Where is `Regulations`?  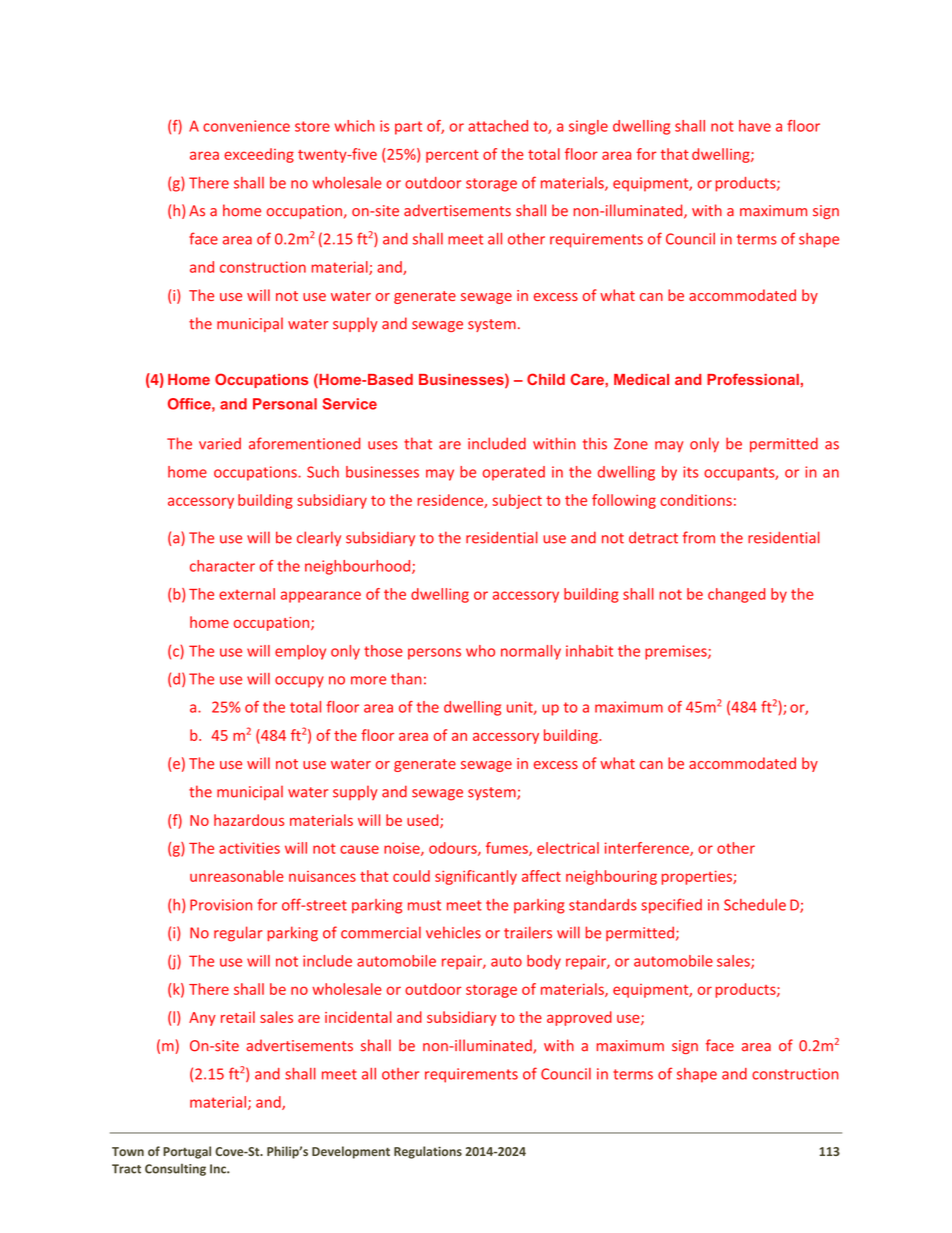
Regulations is located at coordinates (428, 1152).
